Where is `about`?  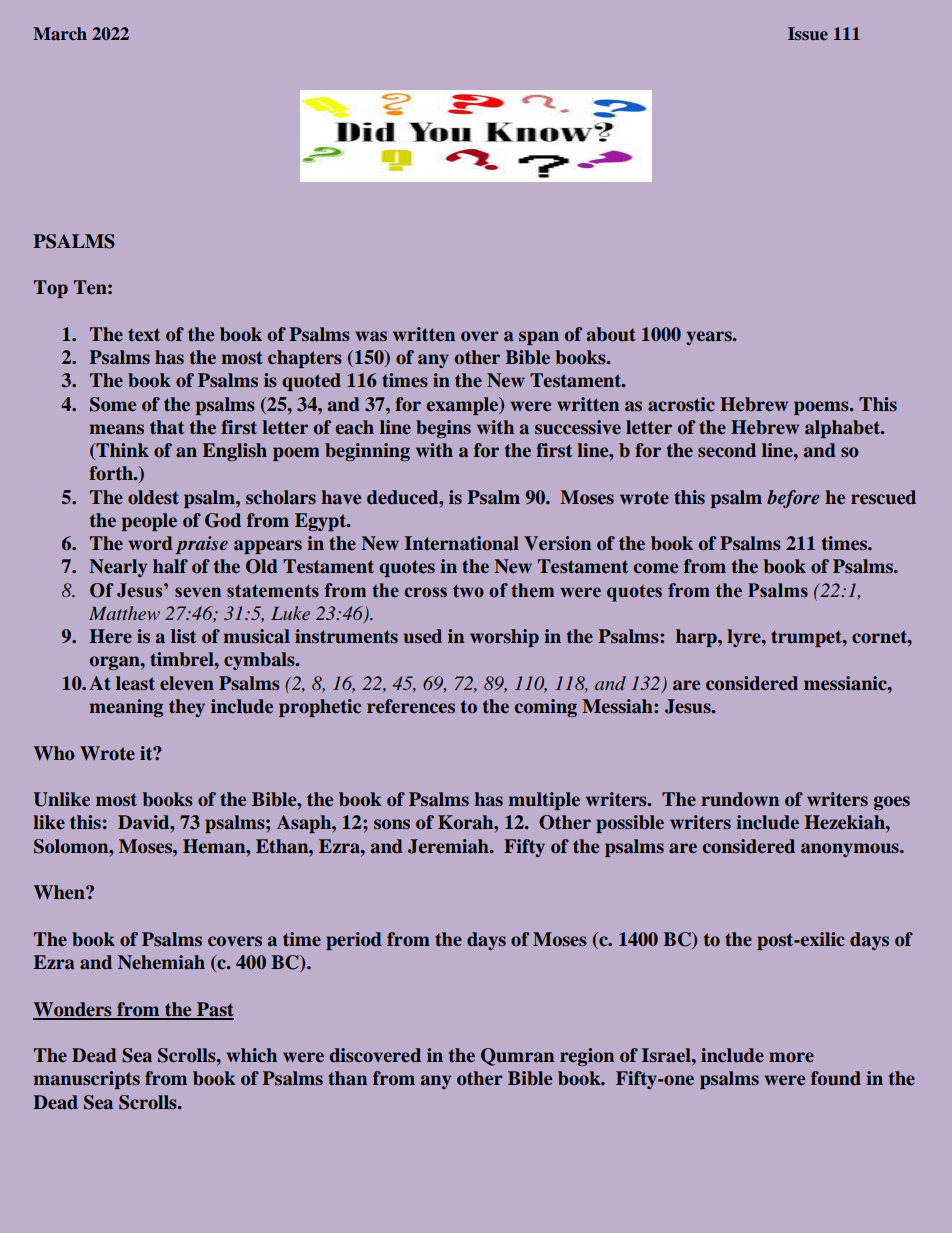
about is located at coordinates (611, 334).
